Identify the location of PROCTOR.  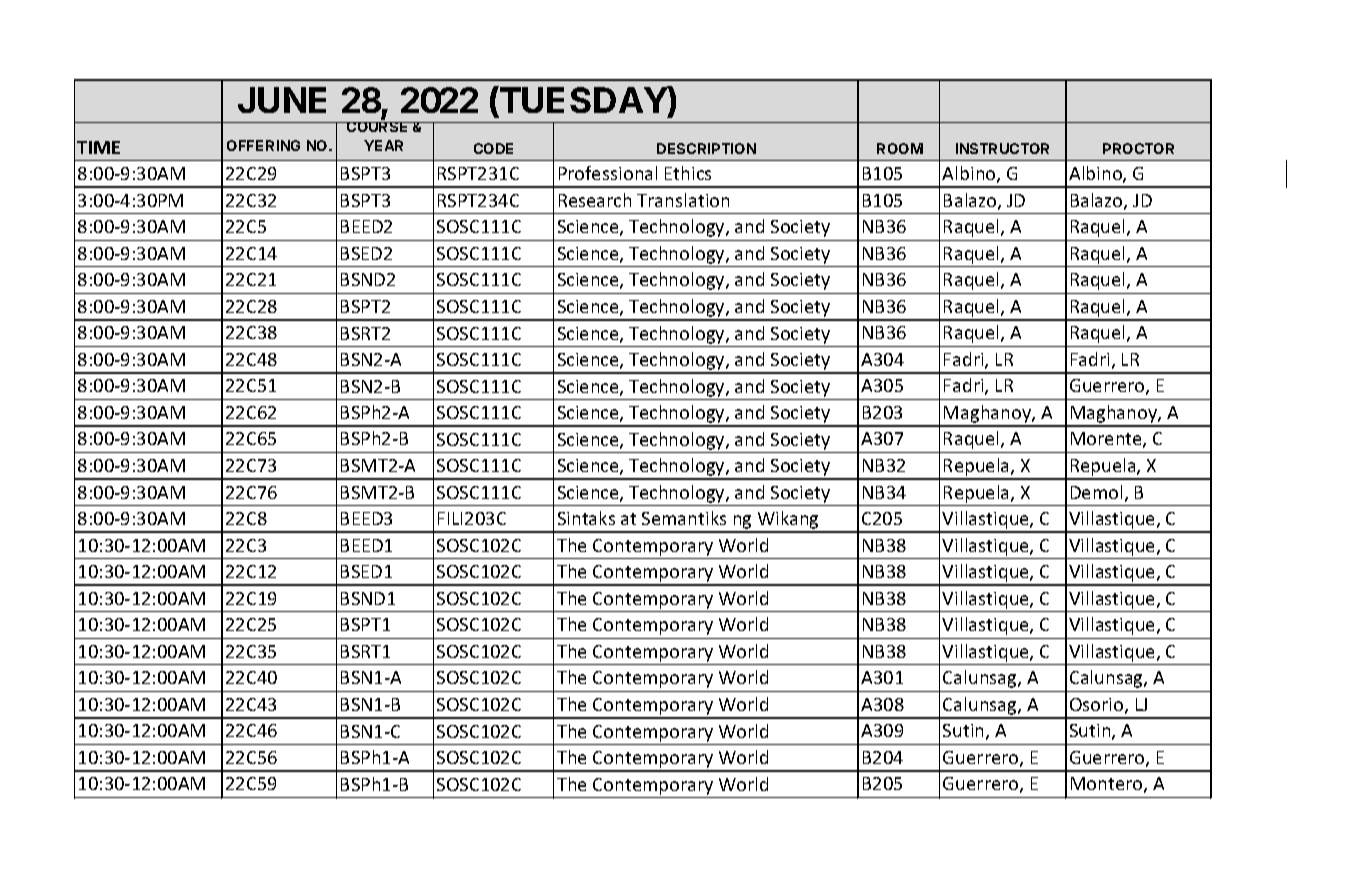
(1138, 148).
